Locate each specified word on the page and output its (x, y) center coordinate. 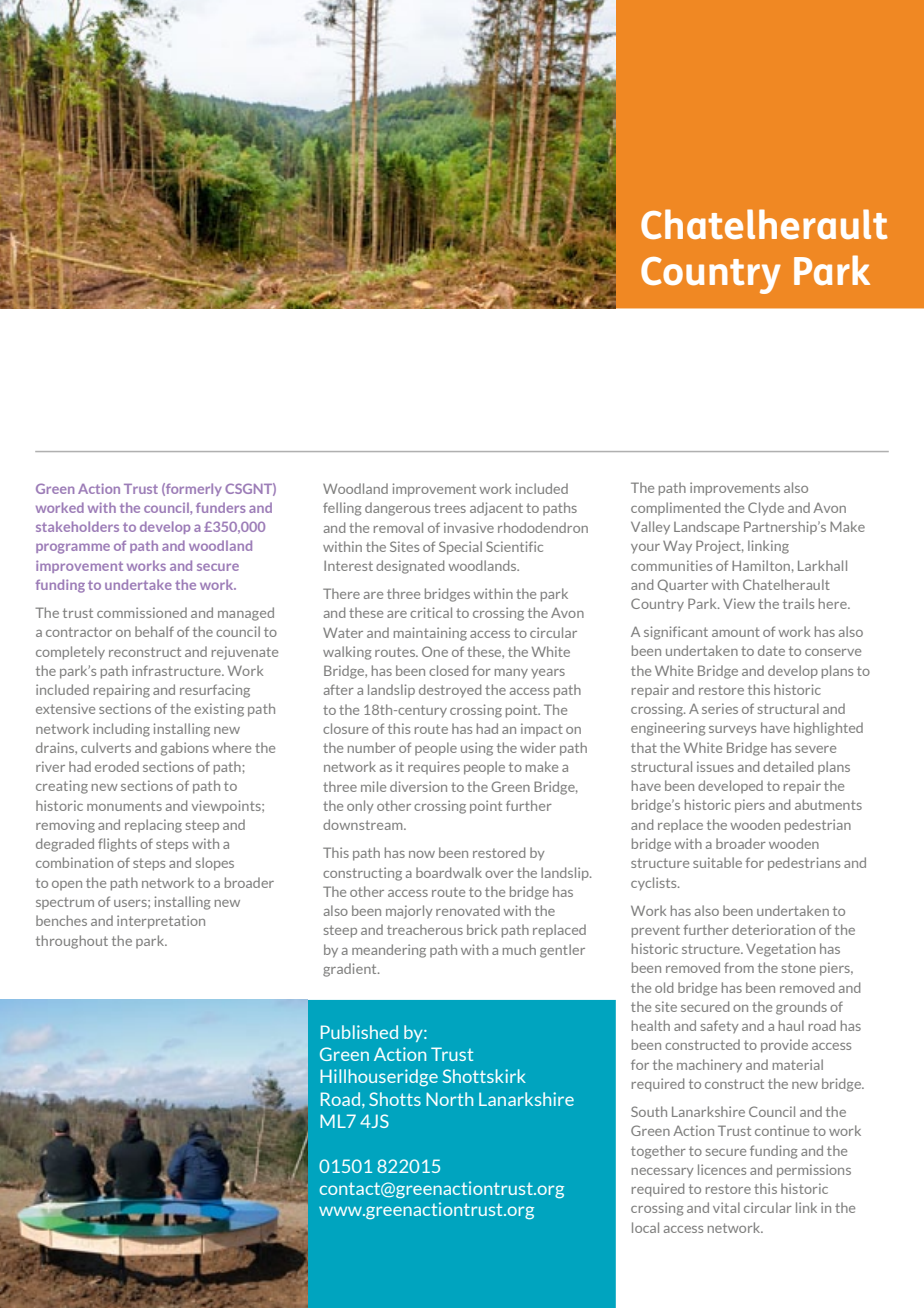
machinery (709, 1066)
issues (715, 766)
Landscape (706, 527)
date (771, 650)
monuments (124, 806)
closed (448, 670)
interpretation (161, 922)
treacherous (425, 929)
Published (359, 1032)
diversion (418, 786)
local (645, 1227)
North (449, 1099)
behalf (154, 631)
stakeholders (77, 526)
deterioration (773, 929)
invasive (469, 527)
